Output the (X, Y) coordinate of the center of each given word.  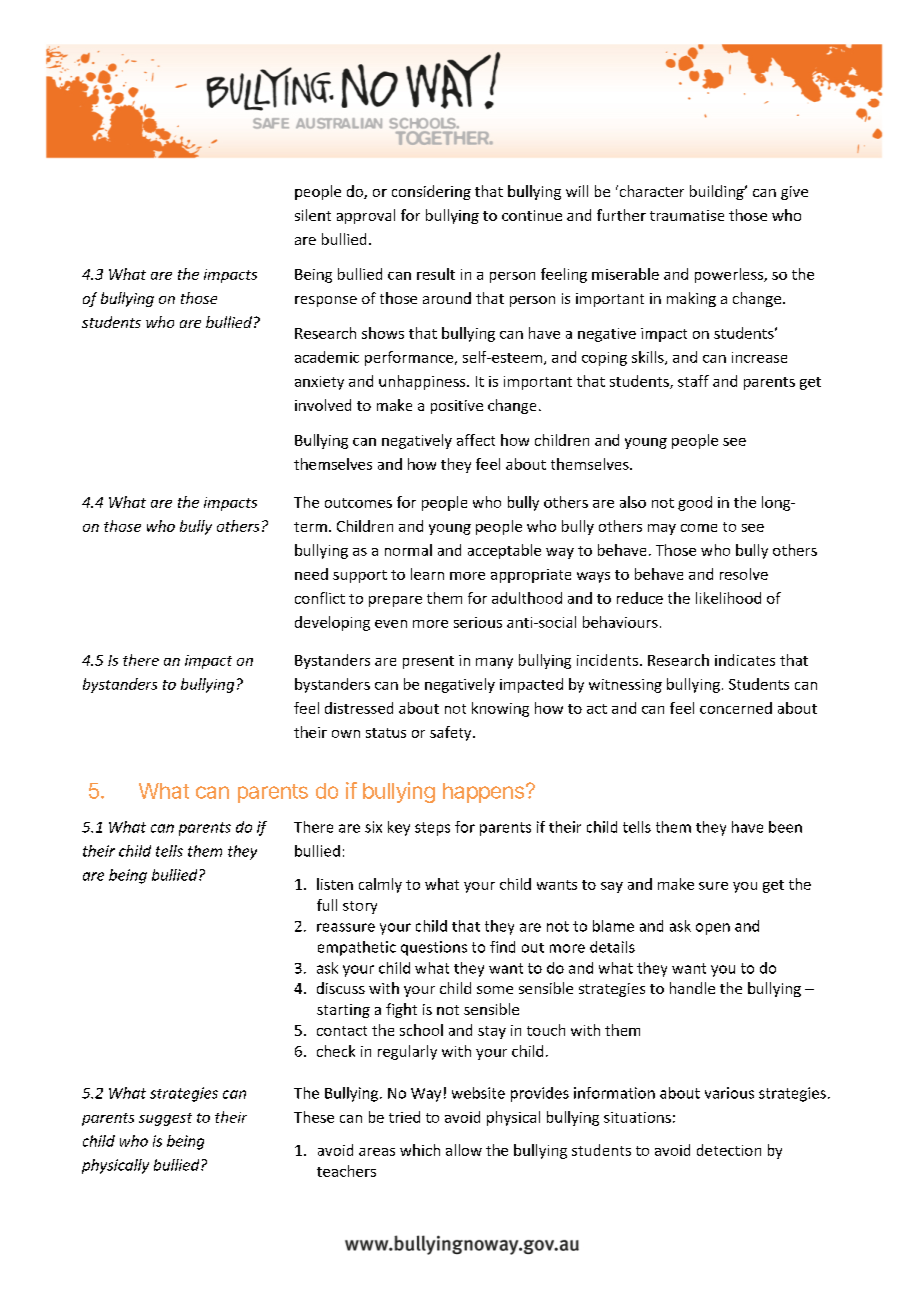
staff (693, 381)
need (311, 574)
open (713, 929)
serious (478, 622)
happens (483, 793)
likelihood (728, 598)
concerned (736, 708)
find (502, 947)
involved (323, 405)
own (346, 734)
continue (532, 215)
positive (457, 407)
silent (313, 215)
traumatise (687, 215)
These (314, 1117)
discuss (341, 988)
